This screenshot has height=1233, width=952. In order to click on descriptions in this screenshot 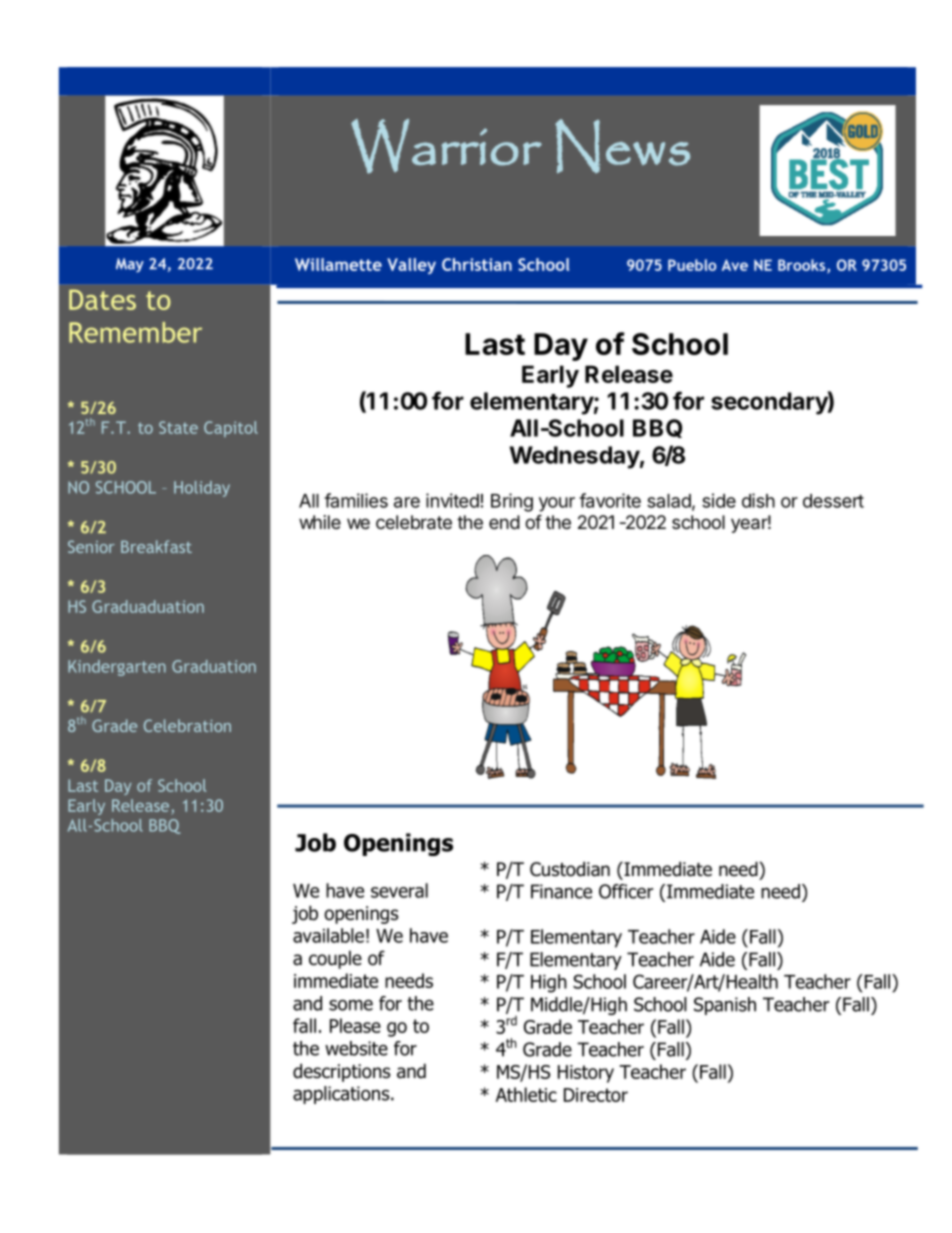, I will do `click(341, 1072)`.
